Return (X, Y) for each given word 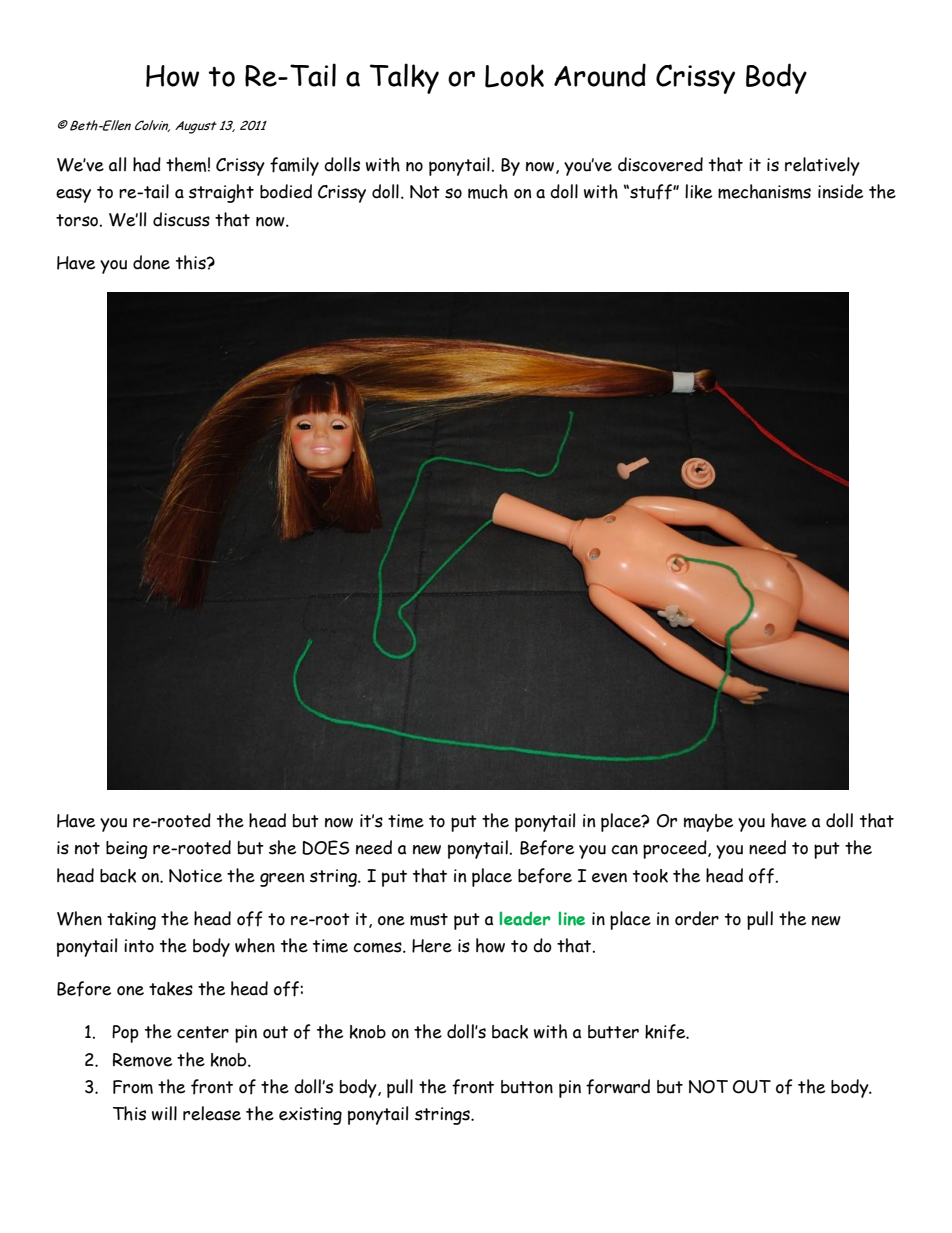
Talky (404, 78)
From (133, 1087)
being (127, 850)
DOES (325, 847)
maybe (708, 823)
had (147, 164)
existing (310, 1116)
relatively (822, 166)
